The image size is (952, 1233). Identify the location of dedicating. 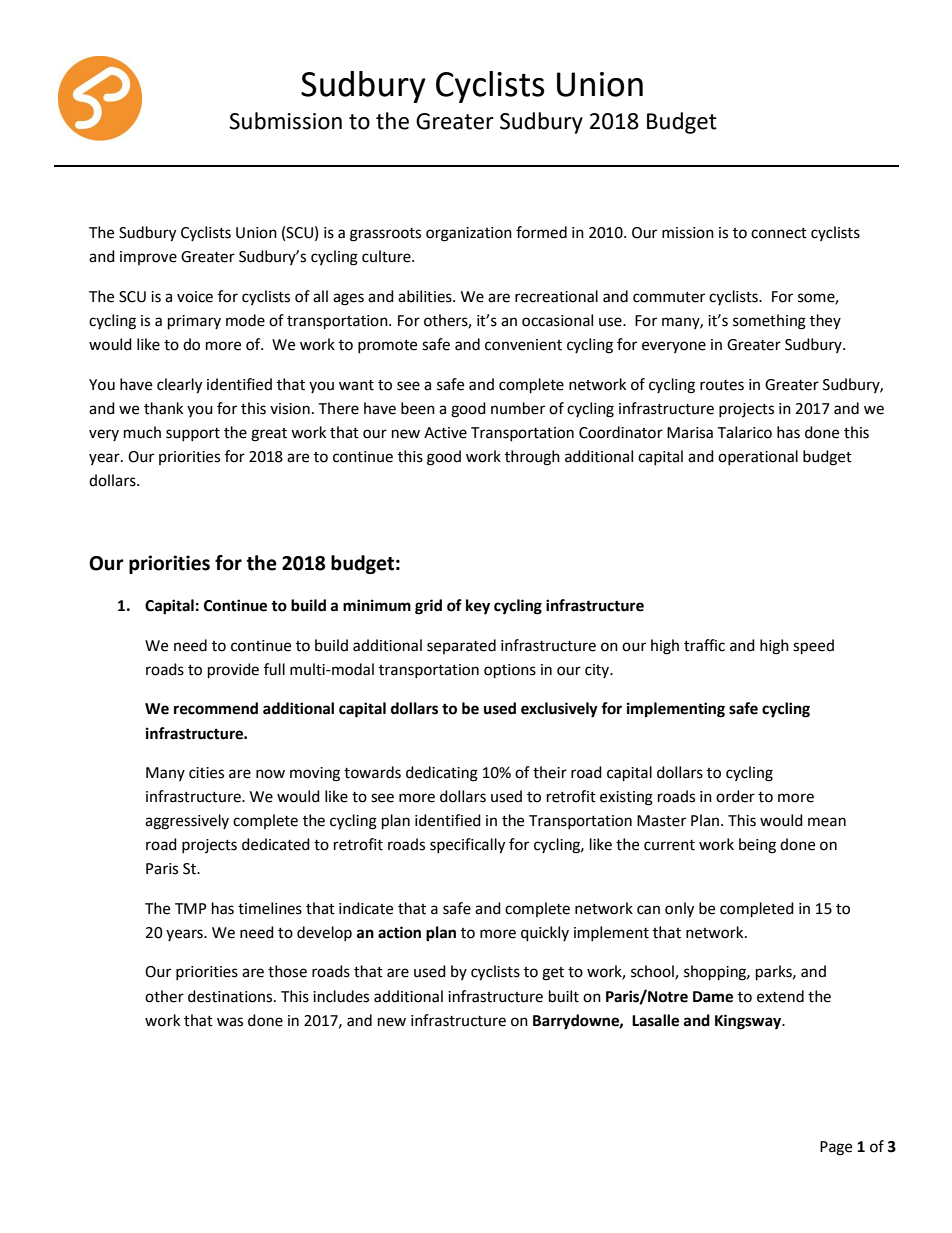
(442, 774).
